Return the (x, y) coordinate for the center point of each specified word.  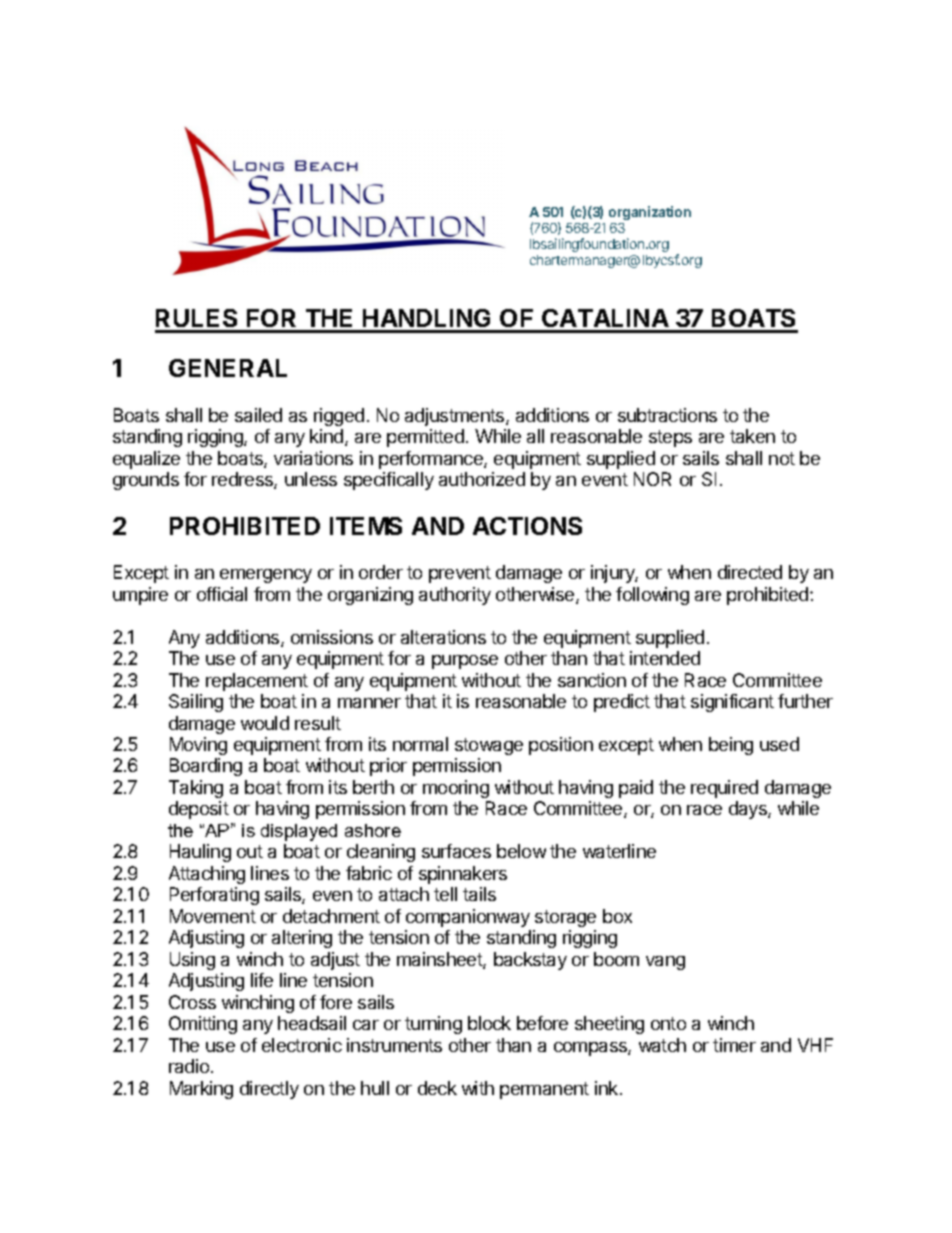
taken (752, 436)
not (782, 458)
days (749, 810)
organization (650, 213)
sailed (258, 415)
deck (437, 1088)
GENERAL (228, 368)
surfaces (456, 851)
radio (189, 1066)
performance (432, 460)
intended (665, 658)
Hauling (200, 853)
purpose (465, 662)
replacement (257, 682)
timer (734, 1045)
